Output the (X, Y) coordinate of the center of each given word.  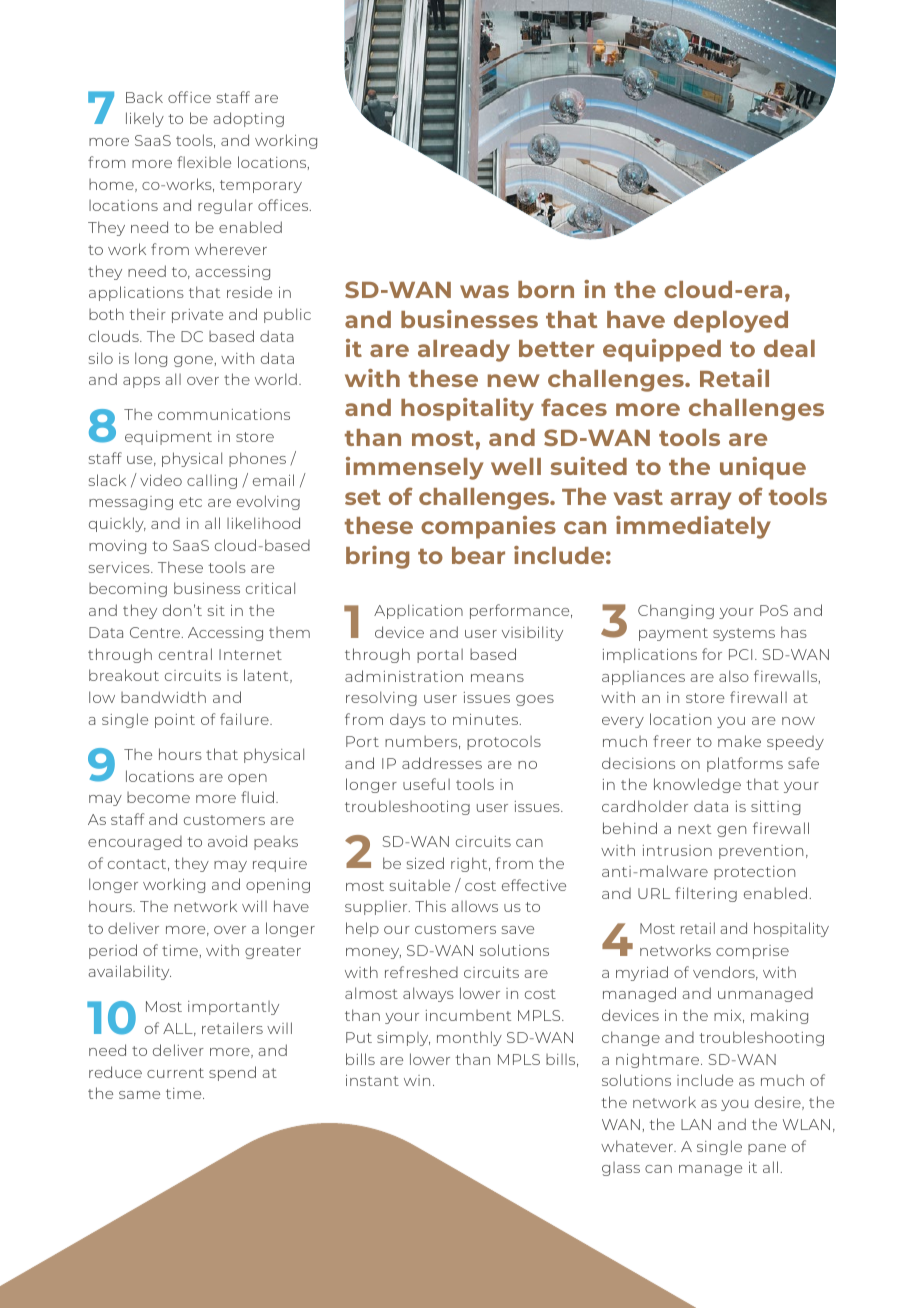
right (470, 864)
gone (193, 361)
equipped (662, 350)
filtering (706, 894)
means (497, 678)
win (417, 1080)
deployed (731, 322)
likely (145, 119)
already (464, 351)
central (185, 654)
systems (744, 634)
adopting (248, 119)
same (139, 1095)
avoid (227, 841)
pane (767, 1149)
